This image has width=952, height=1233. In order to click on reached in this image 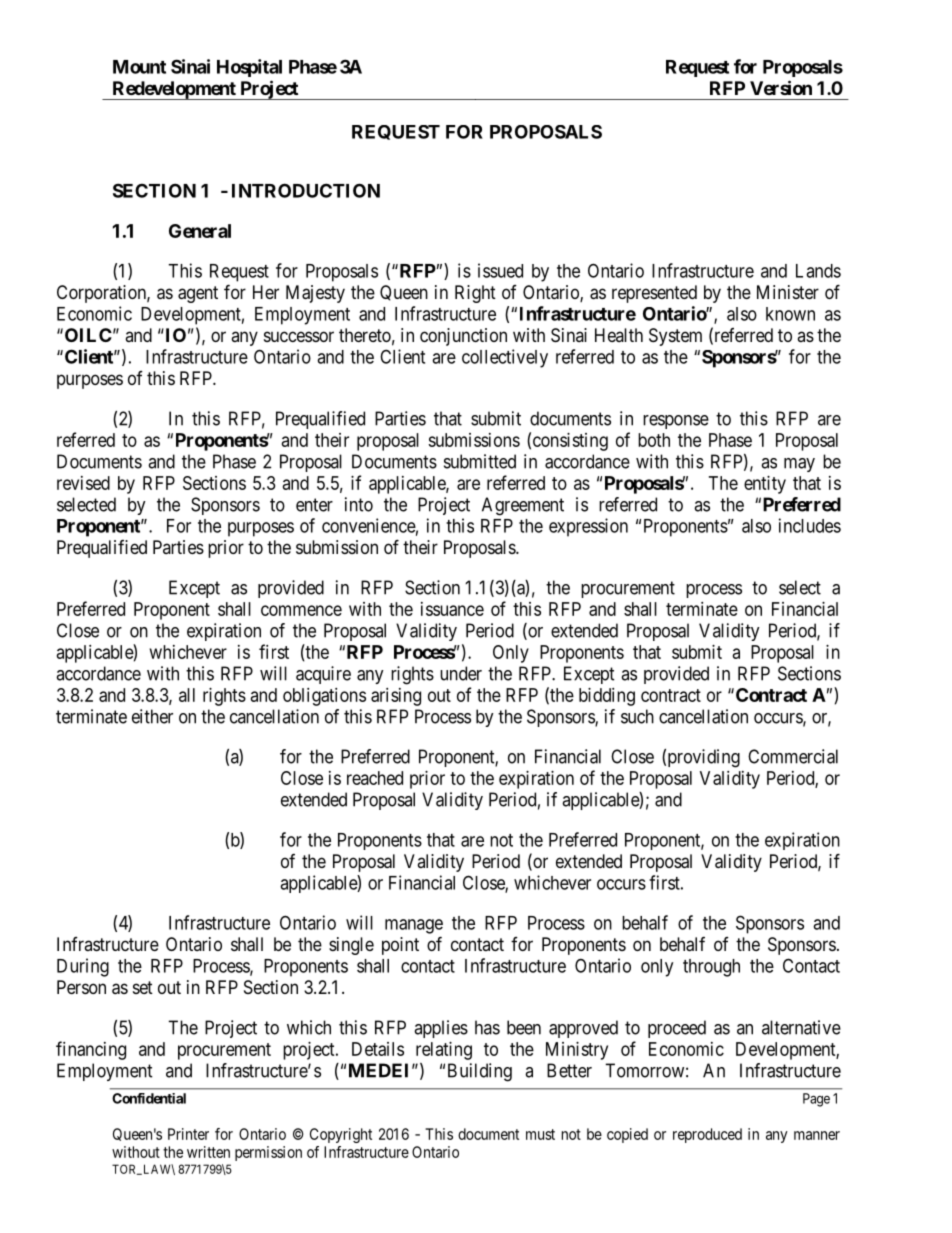, I will do `click(375, 778)`.
